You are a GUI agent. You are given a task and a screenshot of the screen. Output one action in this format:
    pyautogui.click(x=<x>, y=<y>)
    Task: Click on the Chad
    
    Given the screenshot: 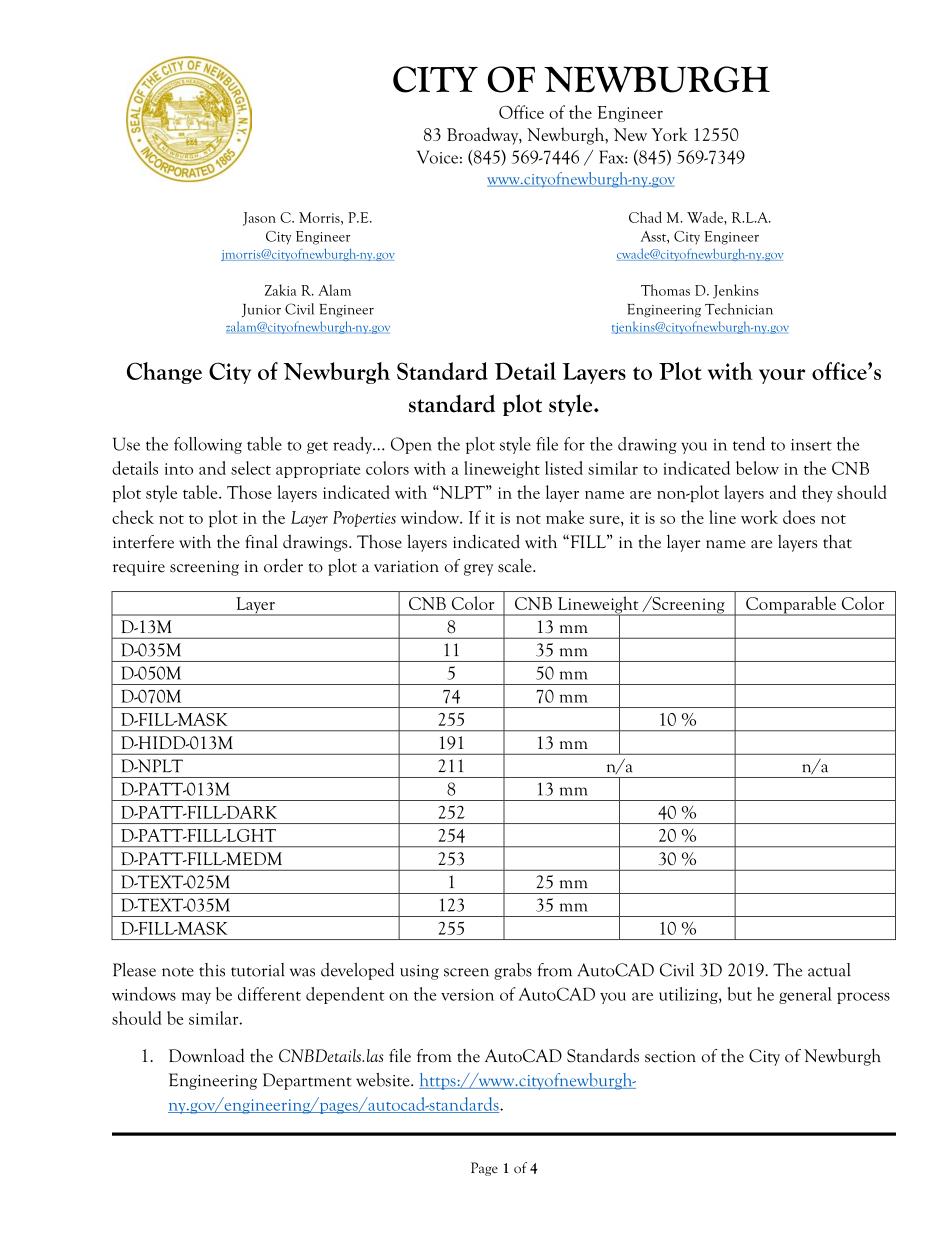 What is the action you would take?
    pyautogui.click(x=645, y=217)
